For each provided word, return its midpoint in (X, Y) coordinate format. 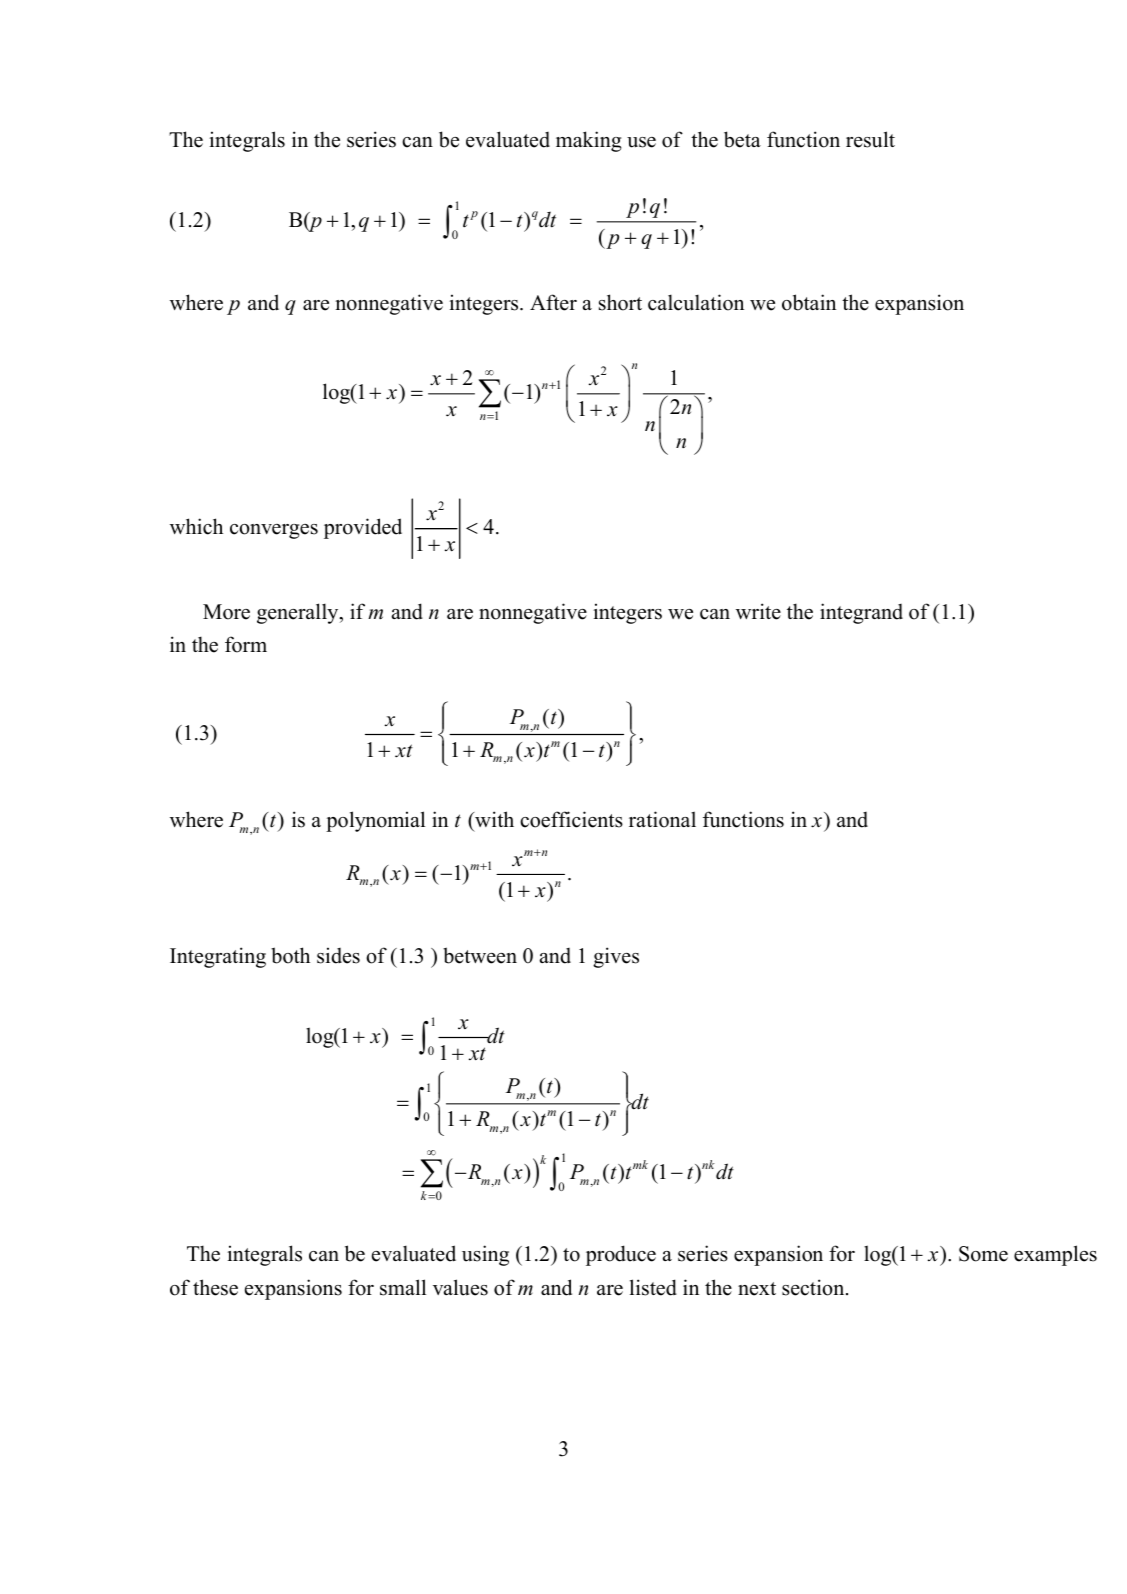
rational (662, 819)
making (588, 141)
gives (616, 957)
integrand (861, 613)
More (226, 612)
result (870, 139)
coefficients (571, 819)
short (620, 302)
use (641, 142)
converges (274, 531)
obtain (809, 302)
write (758, 611)
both (290, 955)
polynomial (375, 821)
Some (983, 1254)
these (215, 1287)
